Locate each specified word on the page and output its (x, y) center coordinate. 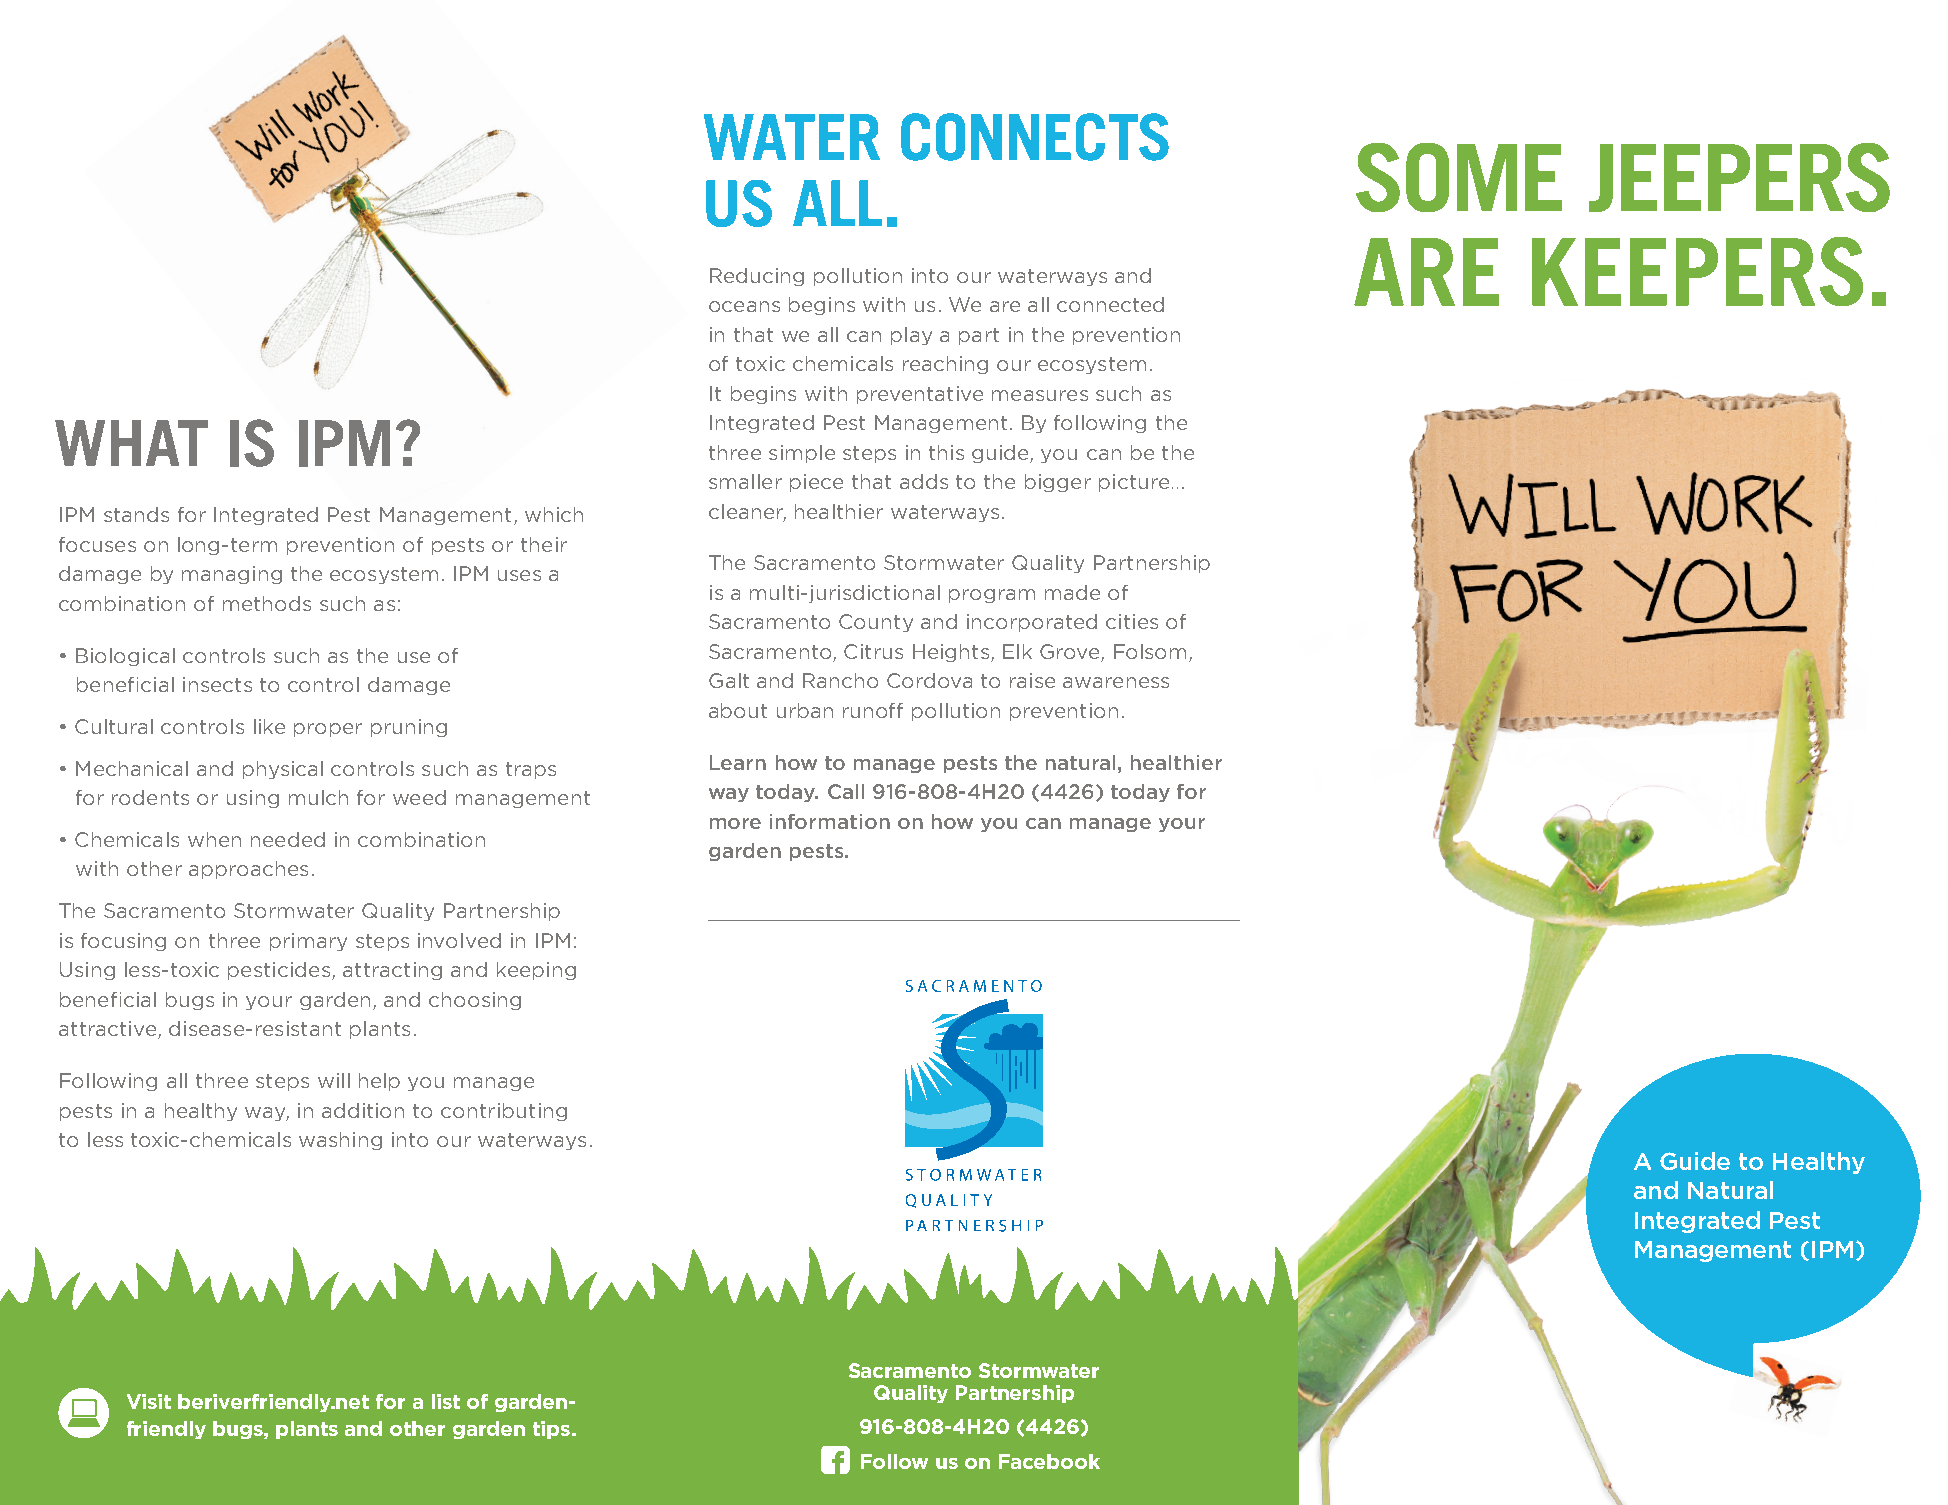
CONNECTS (1035, 137)
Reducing (757, 277)
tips (551, 1430)
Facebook (1049, 1461)
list (446, 1401)
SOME (1459, 177)
